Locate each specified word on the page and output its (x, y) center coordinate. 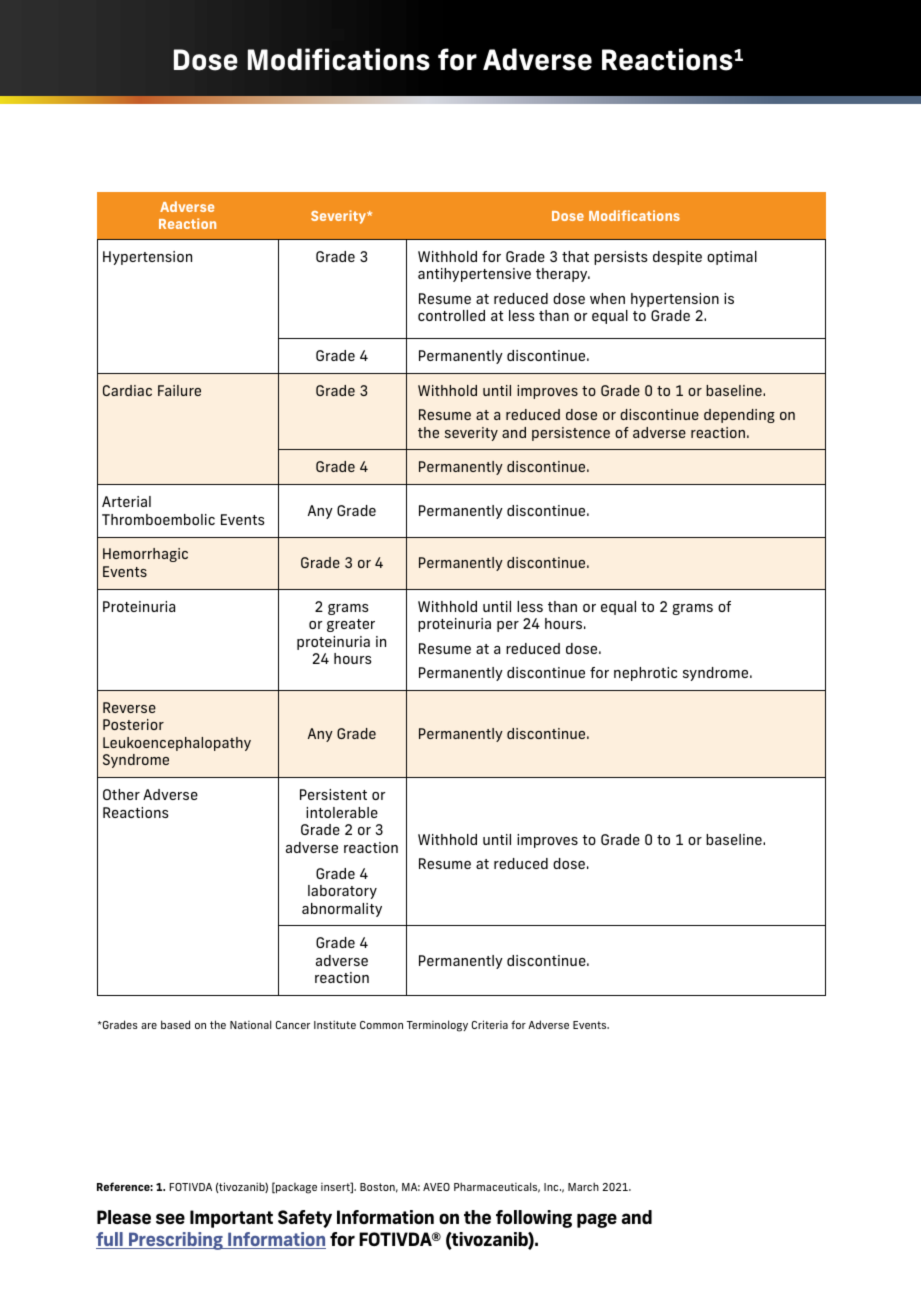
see (170, 1219)
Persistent (333, 794)
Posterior (133, 724)
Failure (179, 390)
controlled (451, 315)
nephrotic (645, 674)
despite (677, 258)
